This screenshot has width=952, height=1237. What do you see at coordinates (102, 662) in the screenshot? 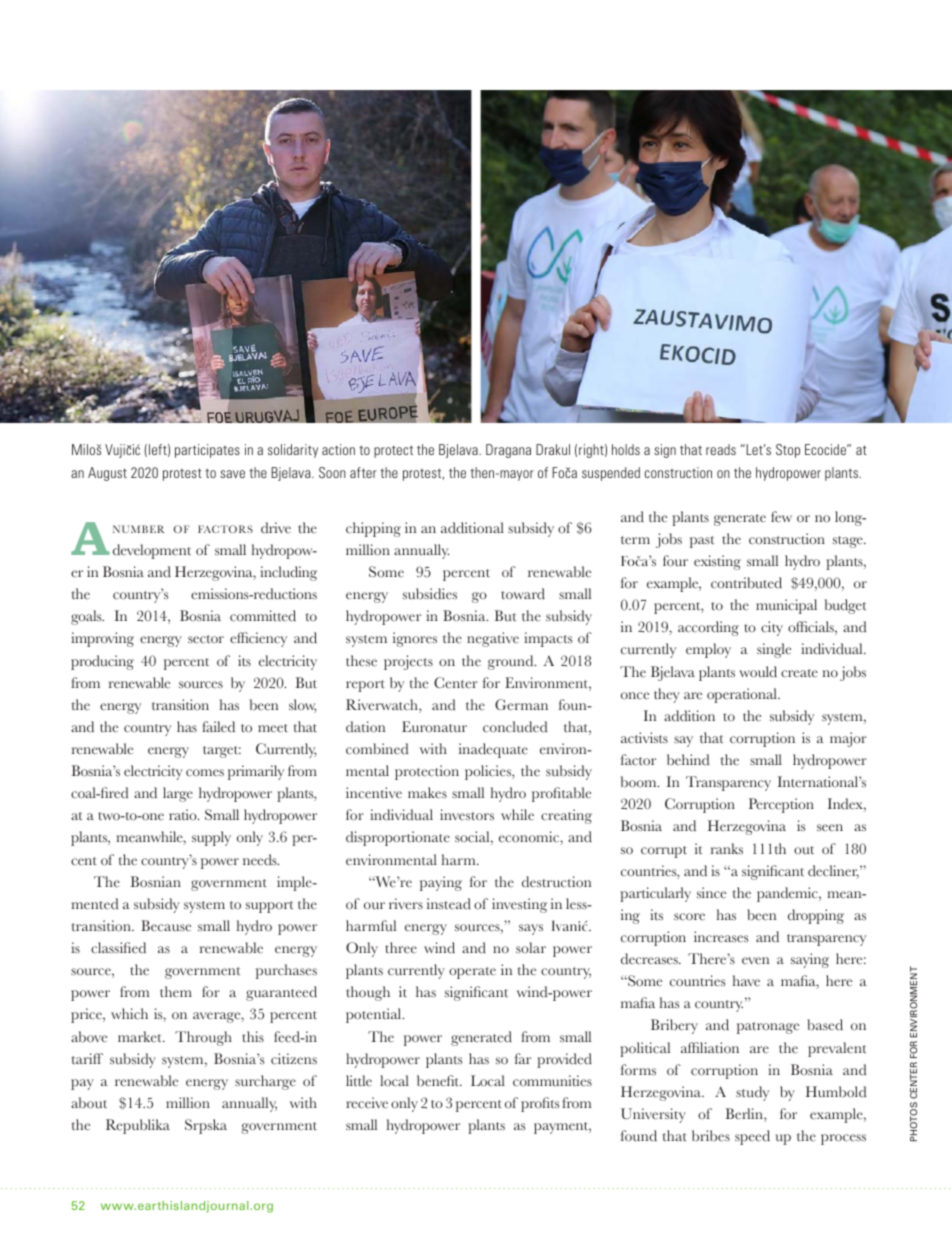
I see `producing` at bounding box center [102, 662].
